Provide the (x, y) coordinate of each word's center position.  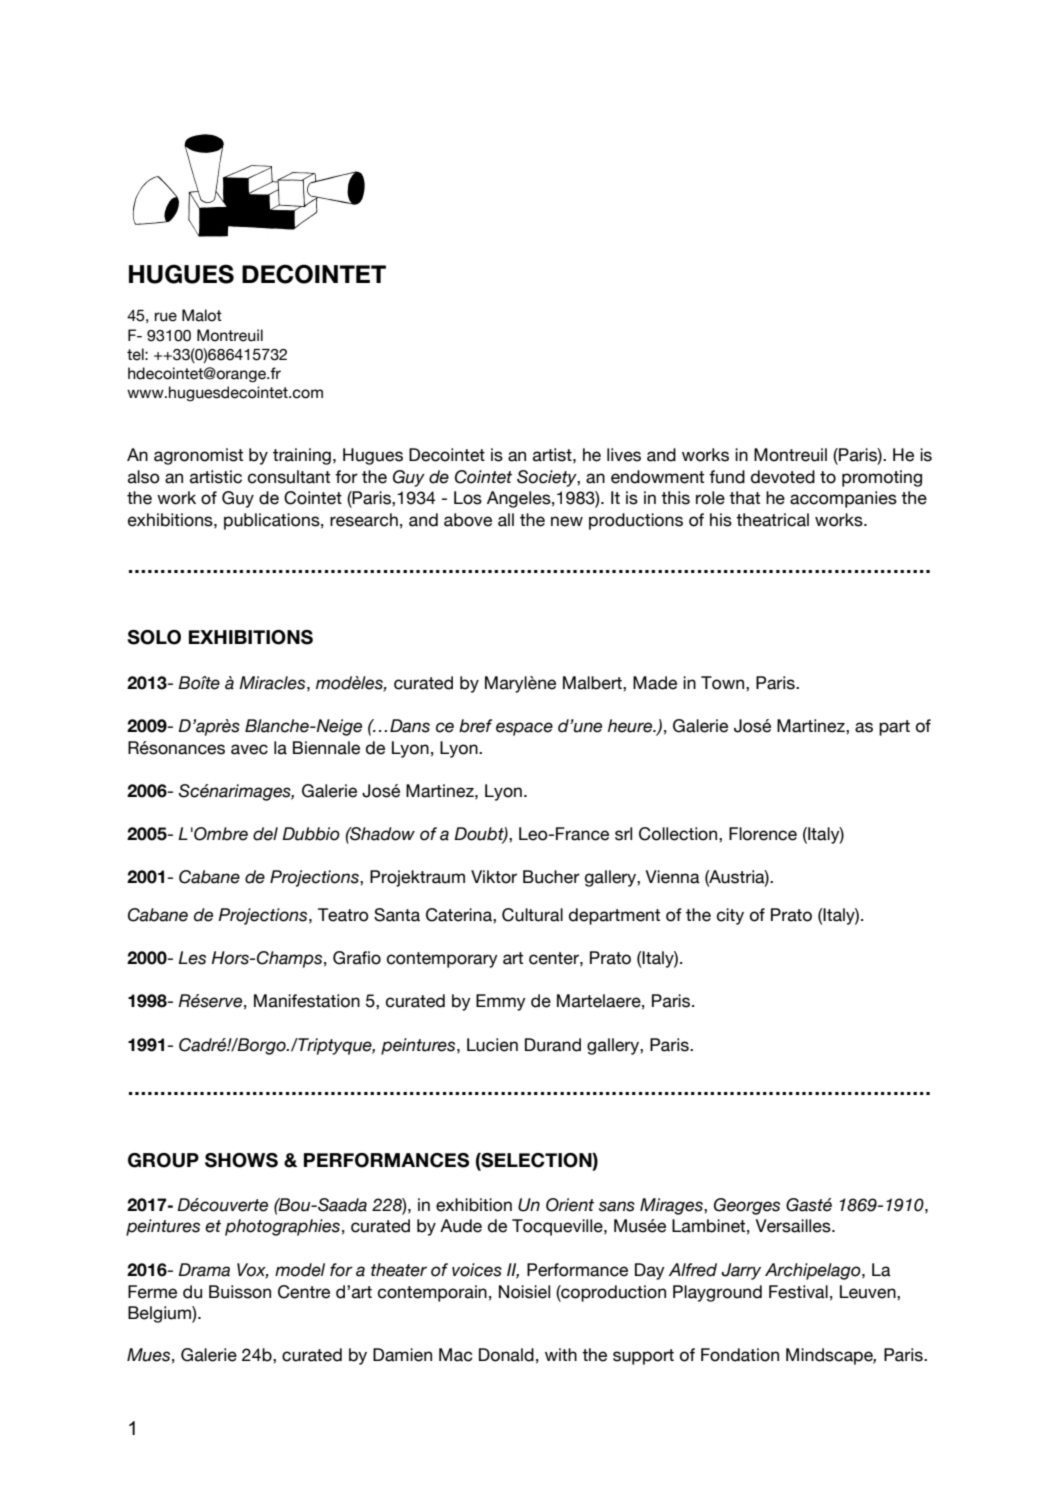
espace (524, 729)
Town (724, 683)
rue (166, 317)
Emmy (501, 1002)
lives (624, 455)
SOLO (154, 637)
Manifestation (307, 1001)
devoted (783, 477)
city (730, 916)
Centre (304, 1292)
